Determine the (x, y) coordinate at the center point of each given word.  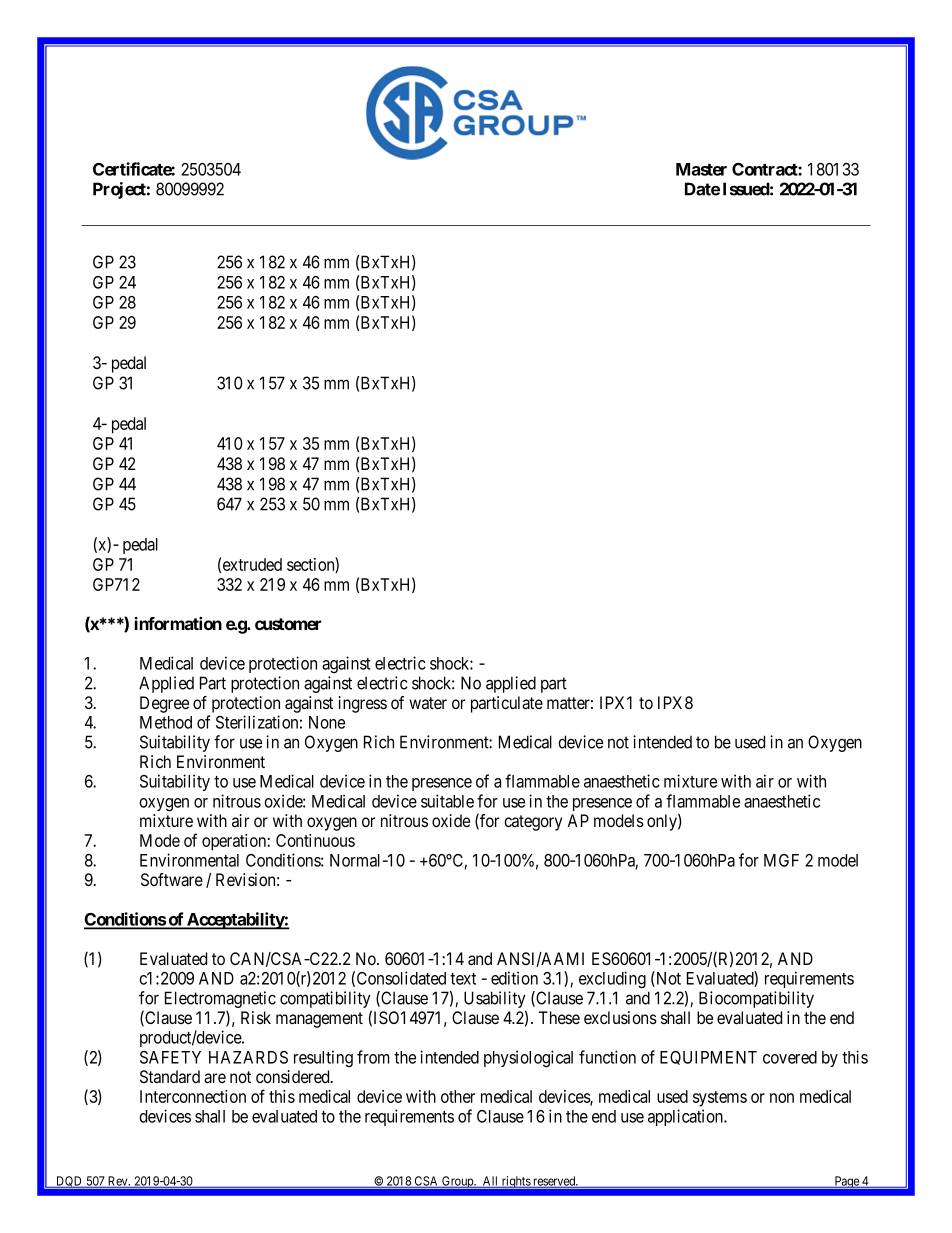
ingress (363, 704)
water (428, 703)
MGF (781, 860)
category (533, 823)
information (178, 623)
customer (288, 624)
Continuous (315, 840)
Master (701, 169)
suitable (447, 801)
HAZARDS (248, 1057)
